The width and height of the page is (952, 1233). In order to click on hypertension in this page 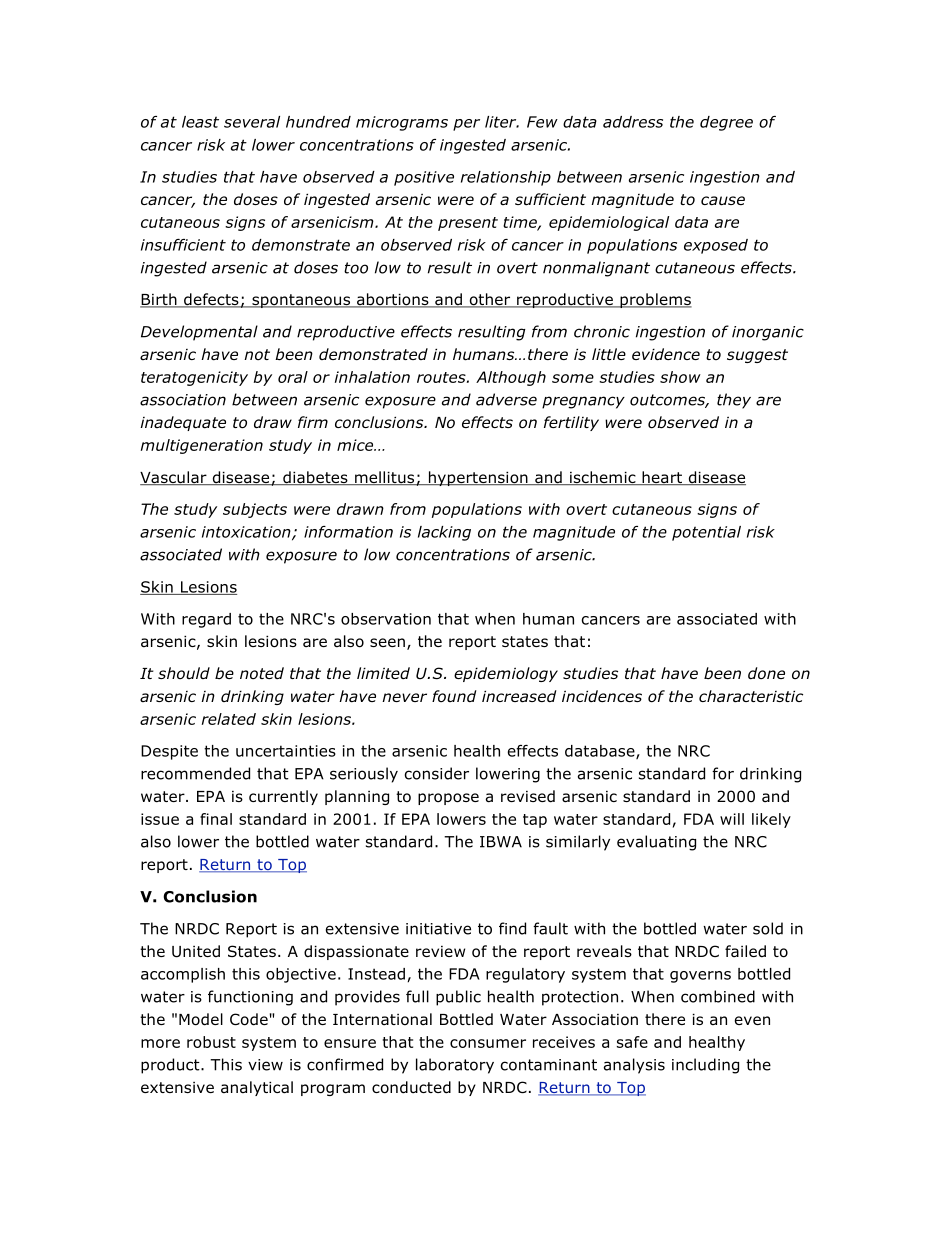, I will do `click(478, 478)`.
